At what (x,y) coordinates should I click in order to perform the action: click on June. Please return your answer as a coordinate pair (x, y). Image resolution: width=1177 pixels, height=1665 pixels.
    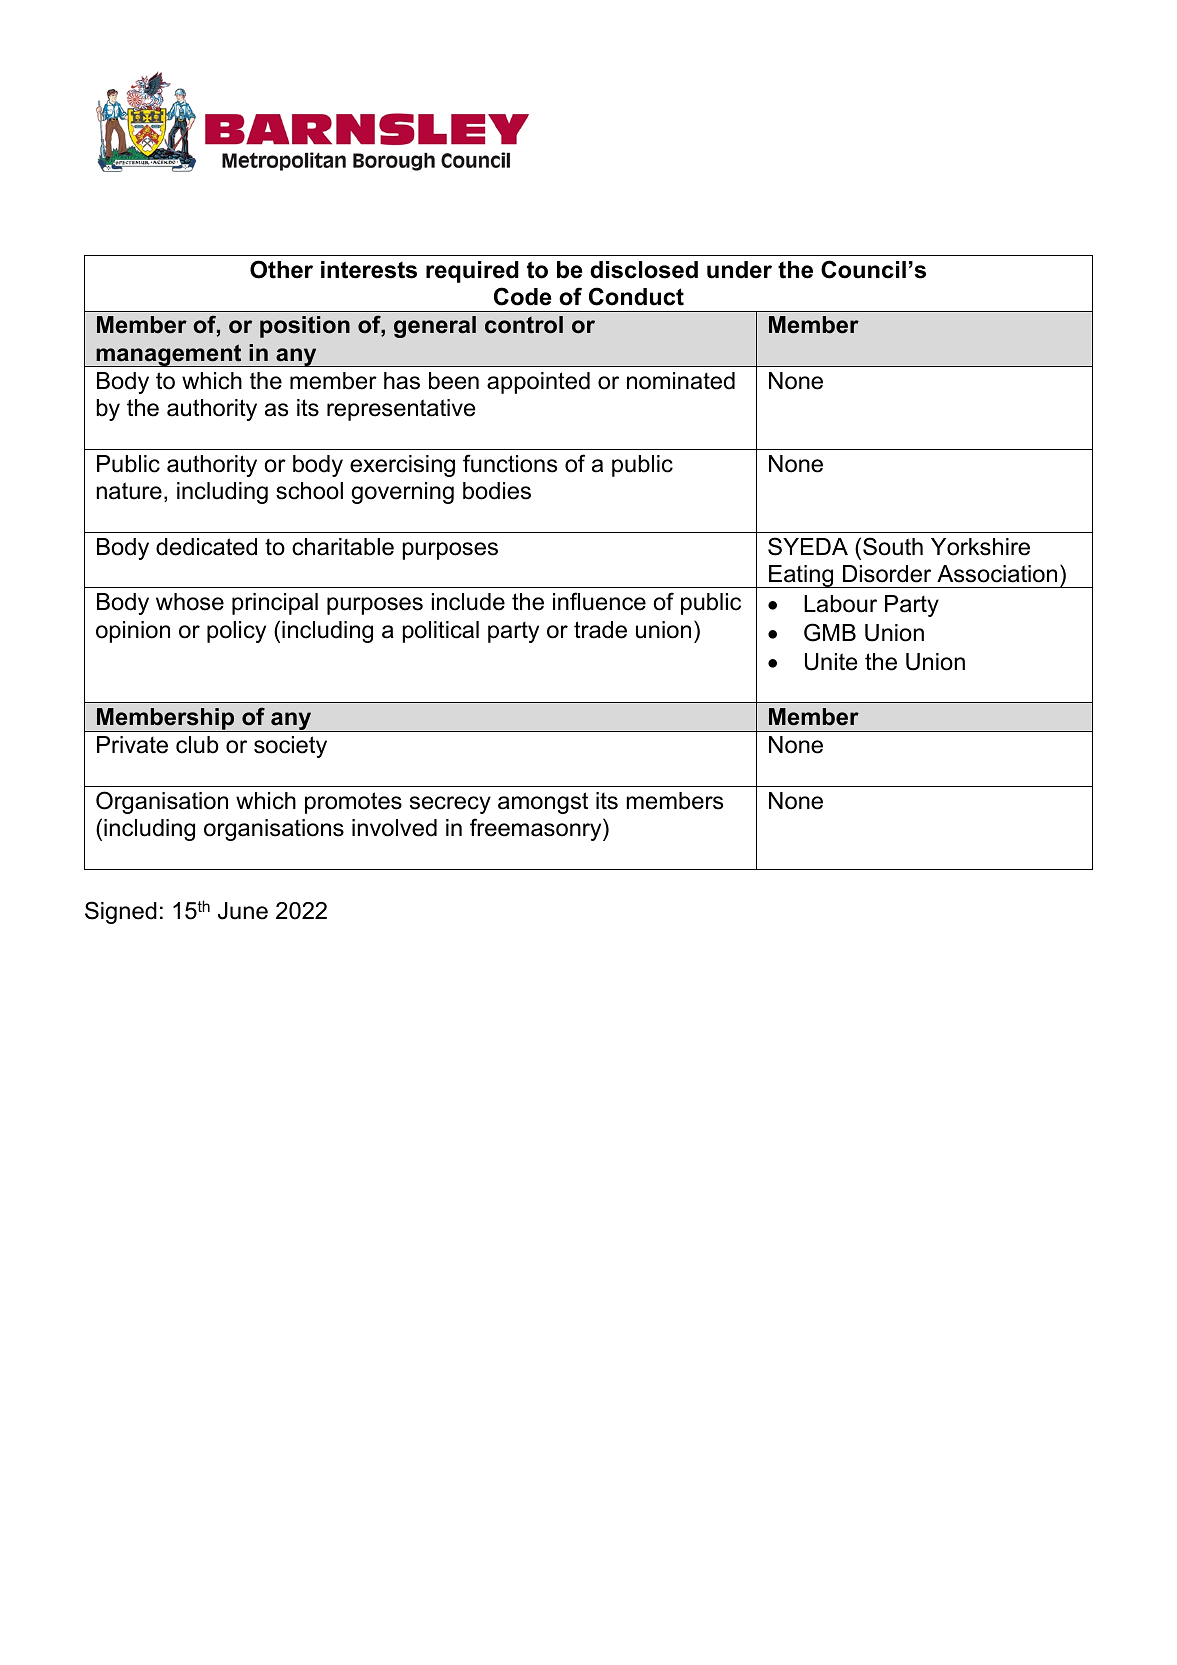
    Looking at the image, I should click on (243, 911).
